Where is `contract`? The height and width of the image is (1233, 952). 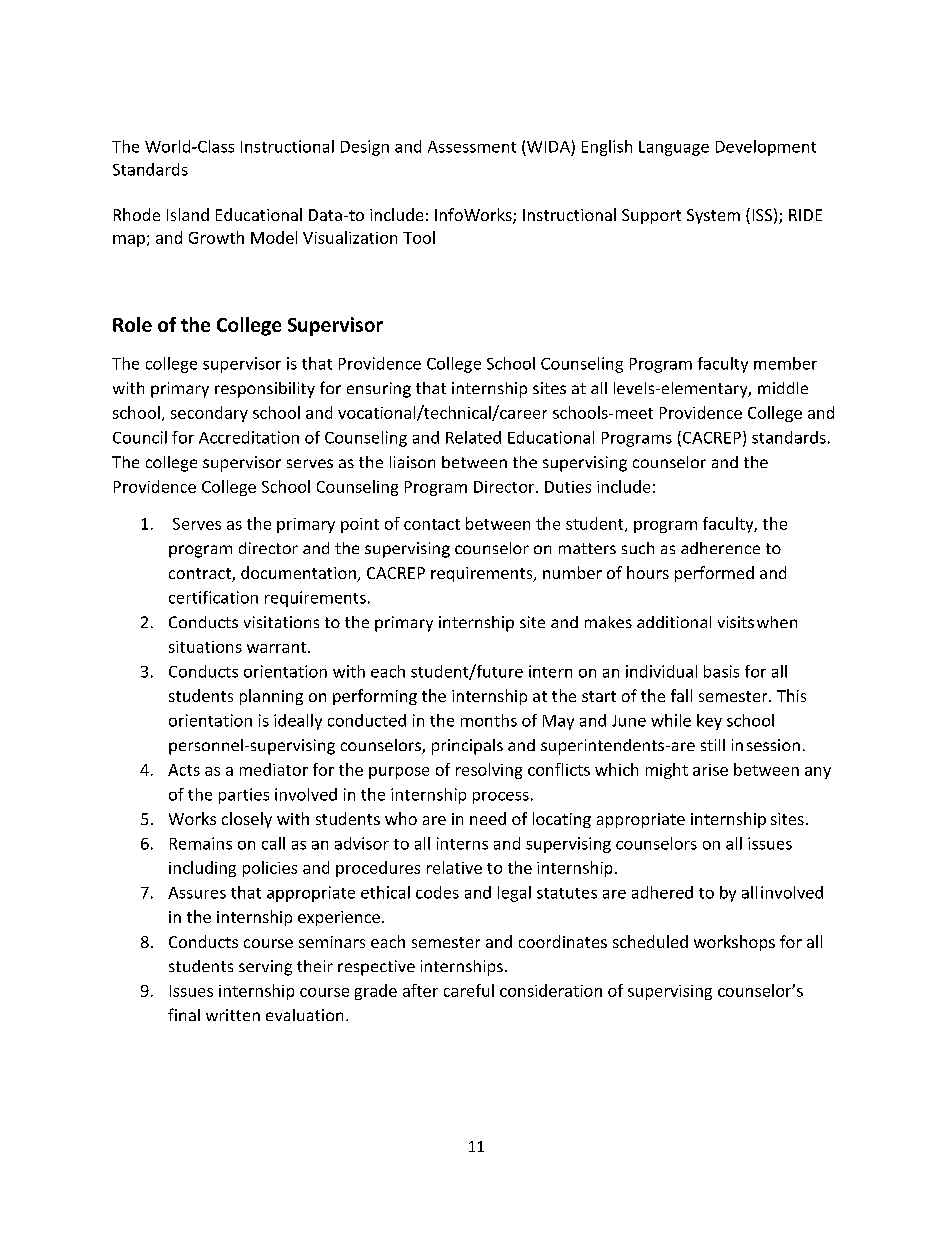 contract is located at coordinates (201, 575).
